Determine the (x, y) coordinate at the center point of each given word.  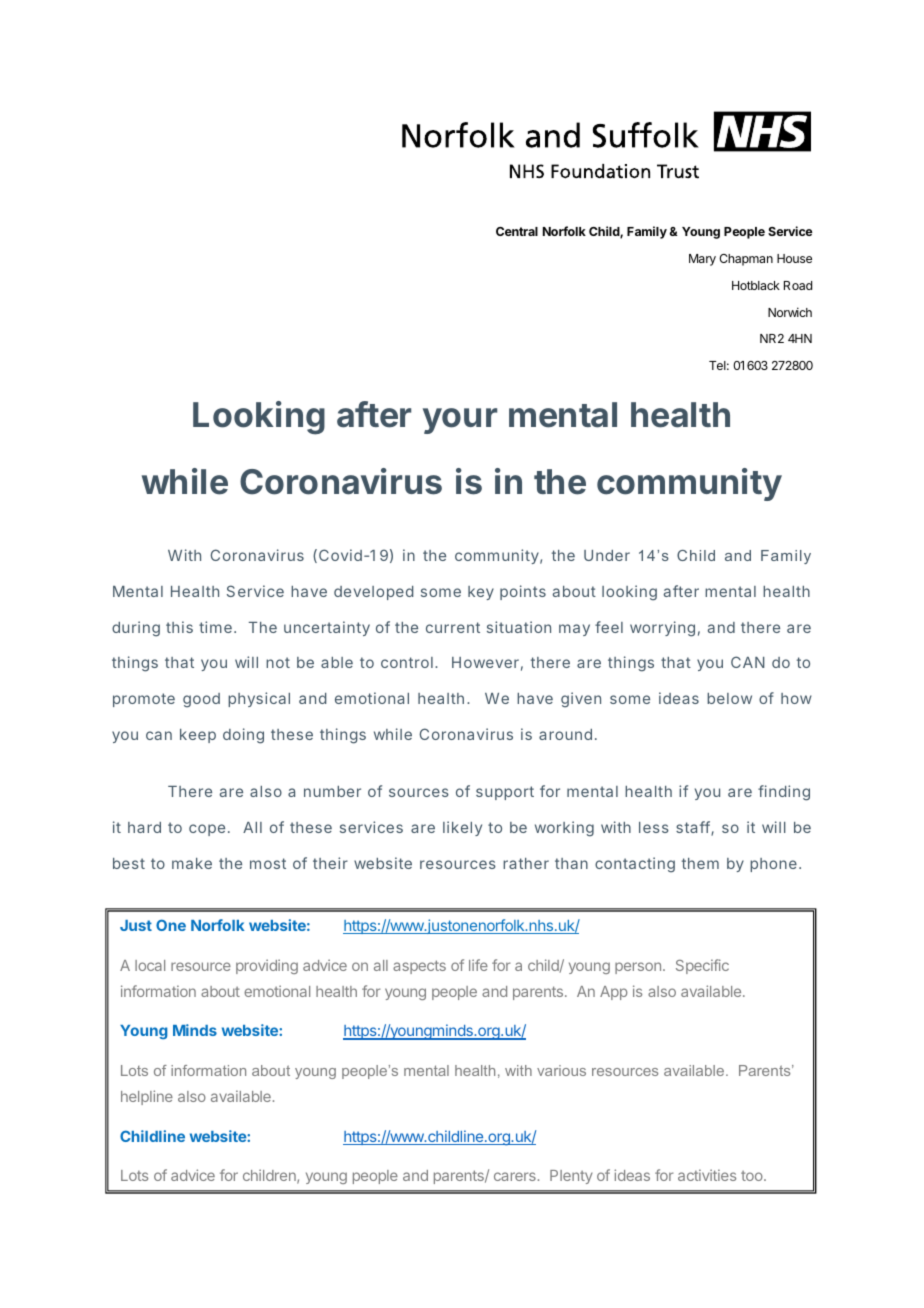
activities (707, 1175)
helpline (147, 1097)
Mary (702, 260)
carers (515, 1176)
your (460, 421)
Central (517, 231)
